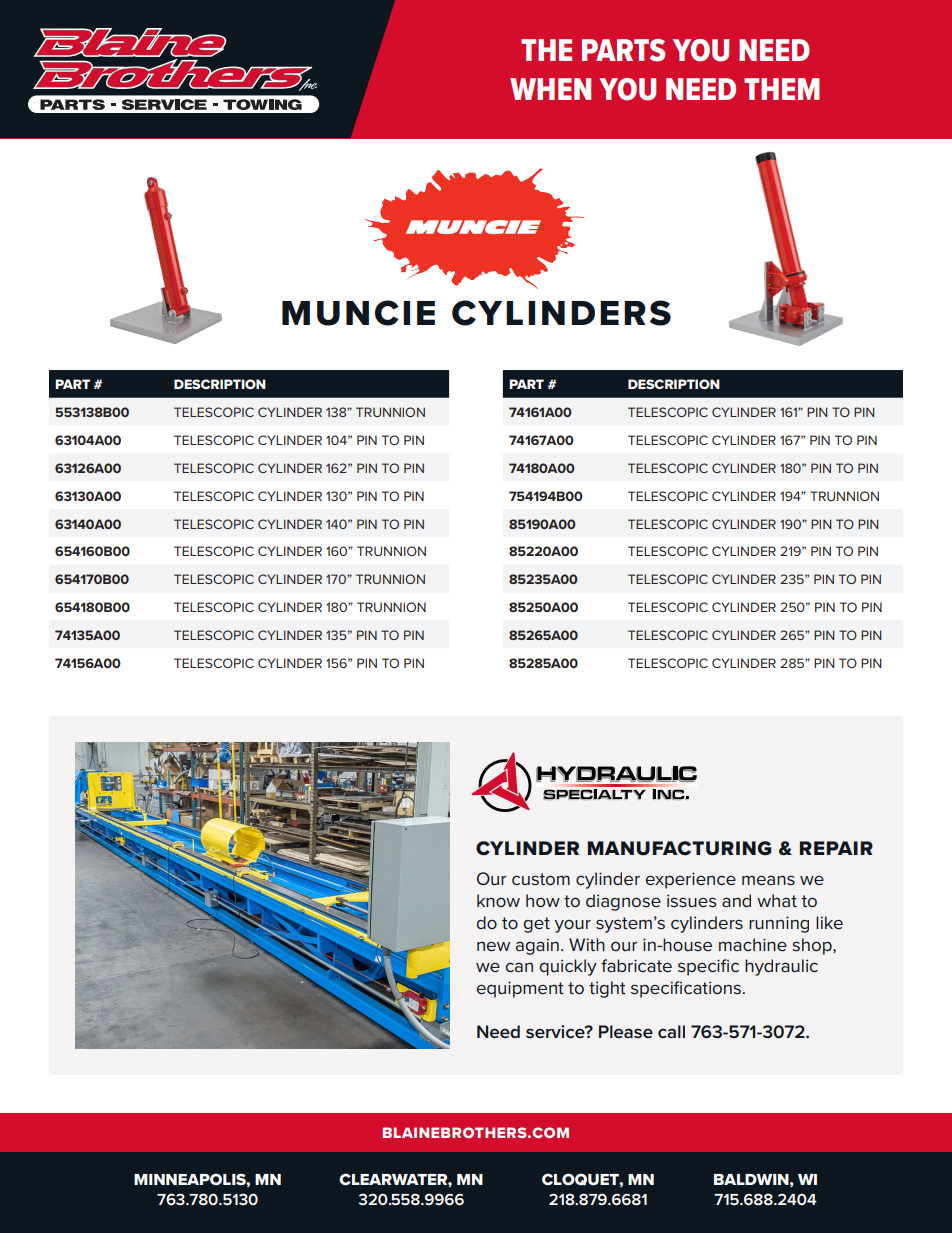  What do you see at coordinates (836, 848) in the document?
I see `REPAIR` at bounding box center [836, 848].
